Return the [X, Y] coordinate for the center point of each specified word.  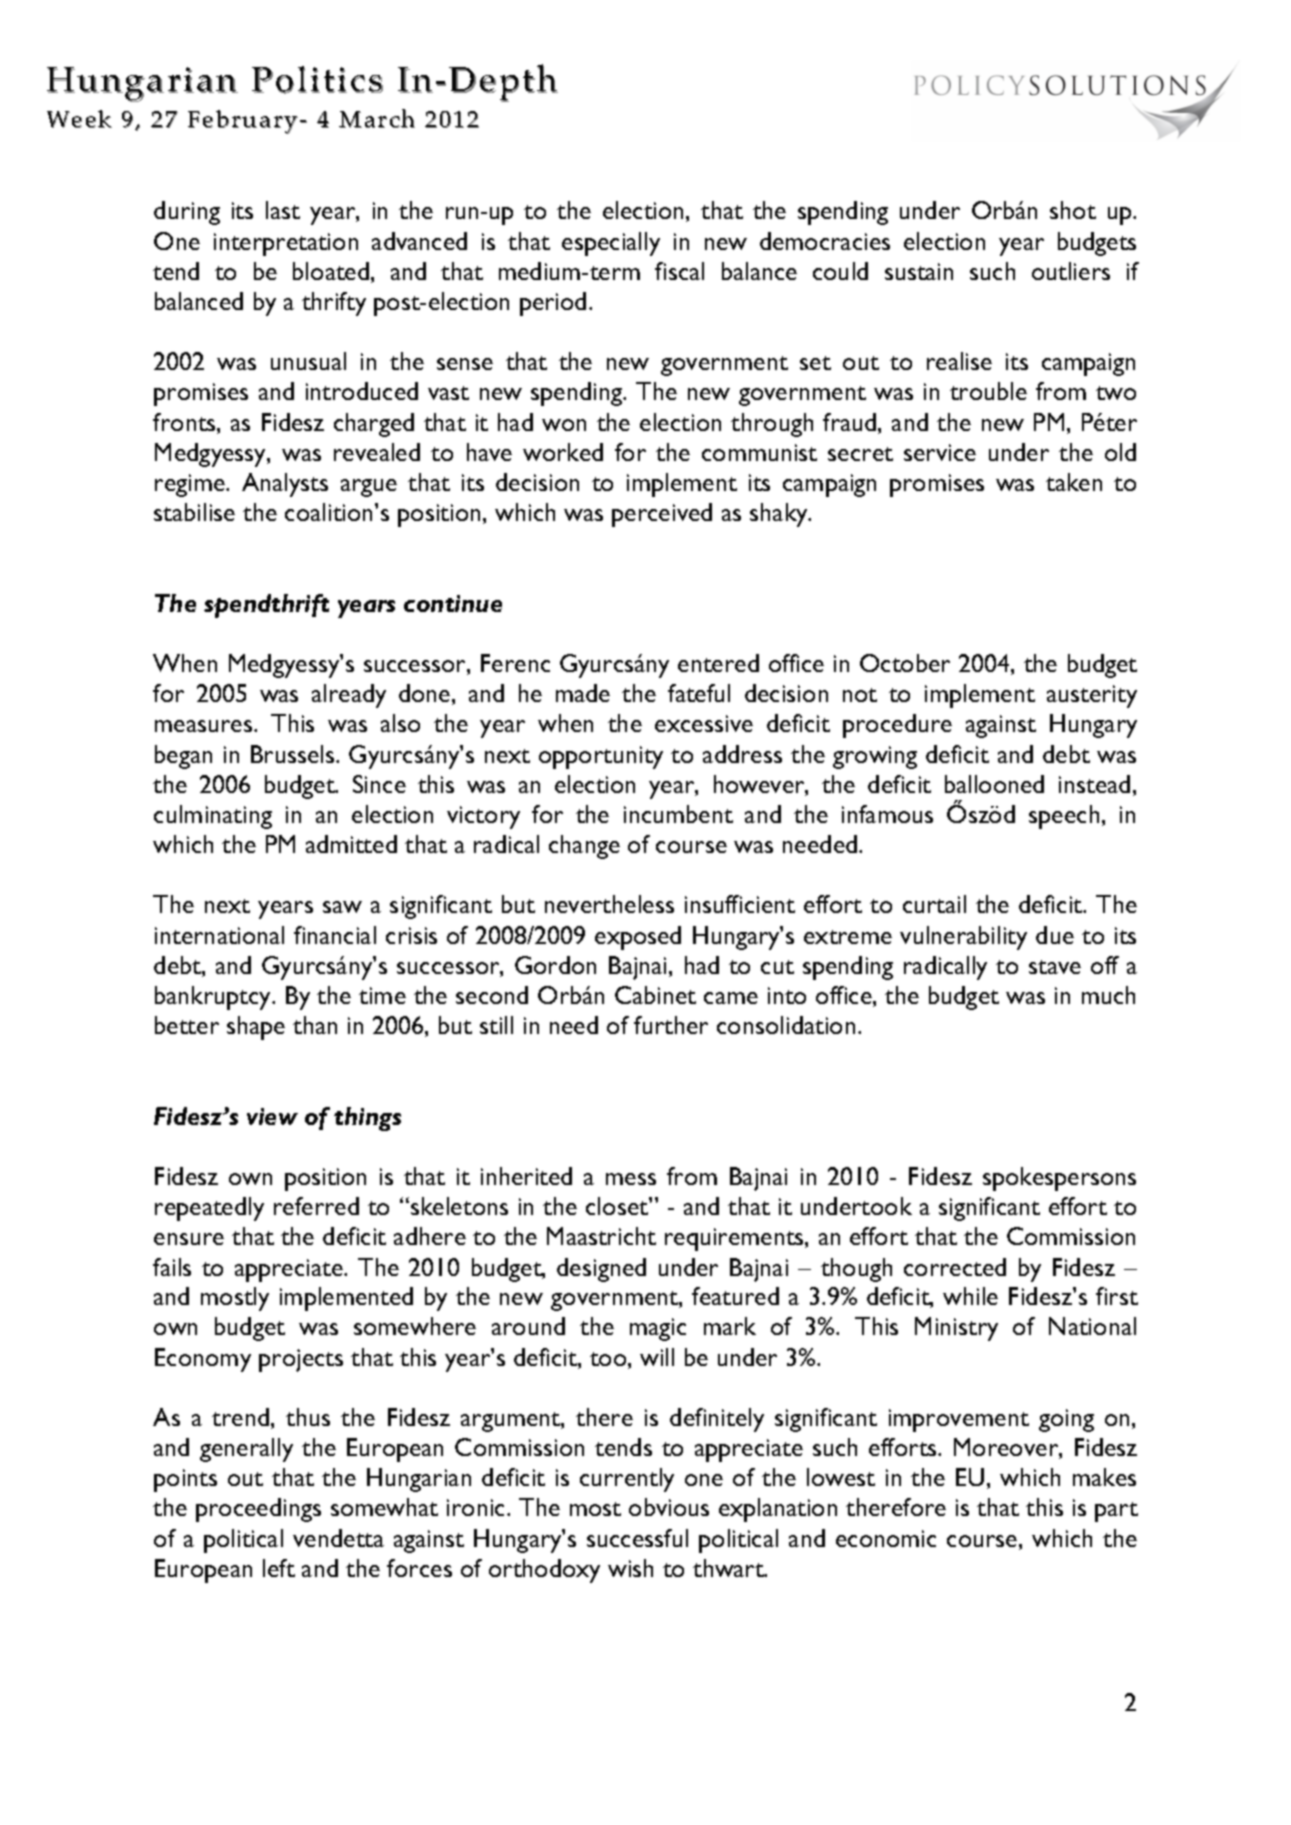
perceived [662, 515]
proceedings [258, 1510]
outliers [1071, 271]
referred [316, 1206]
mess [631, 1179]
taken [1074, 482]
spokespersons [1059, 1179]
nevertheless [609, 904]
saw [342, 907]
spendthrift [266, 606]
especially [611, 244]
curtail [934, 904]
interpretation [286, 244]
